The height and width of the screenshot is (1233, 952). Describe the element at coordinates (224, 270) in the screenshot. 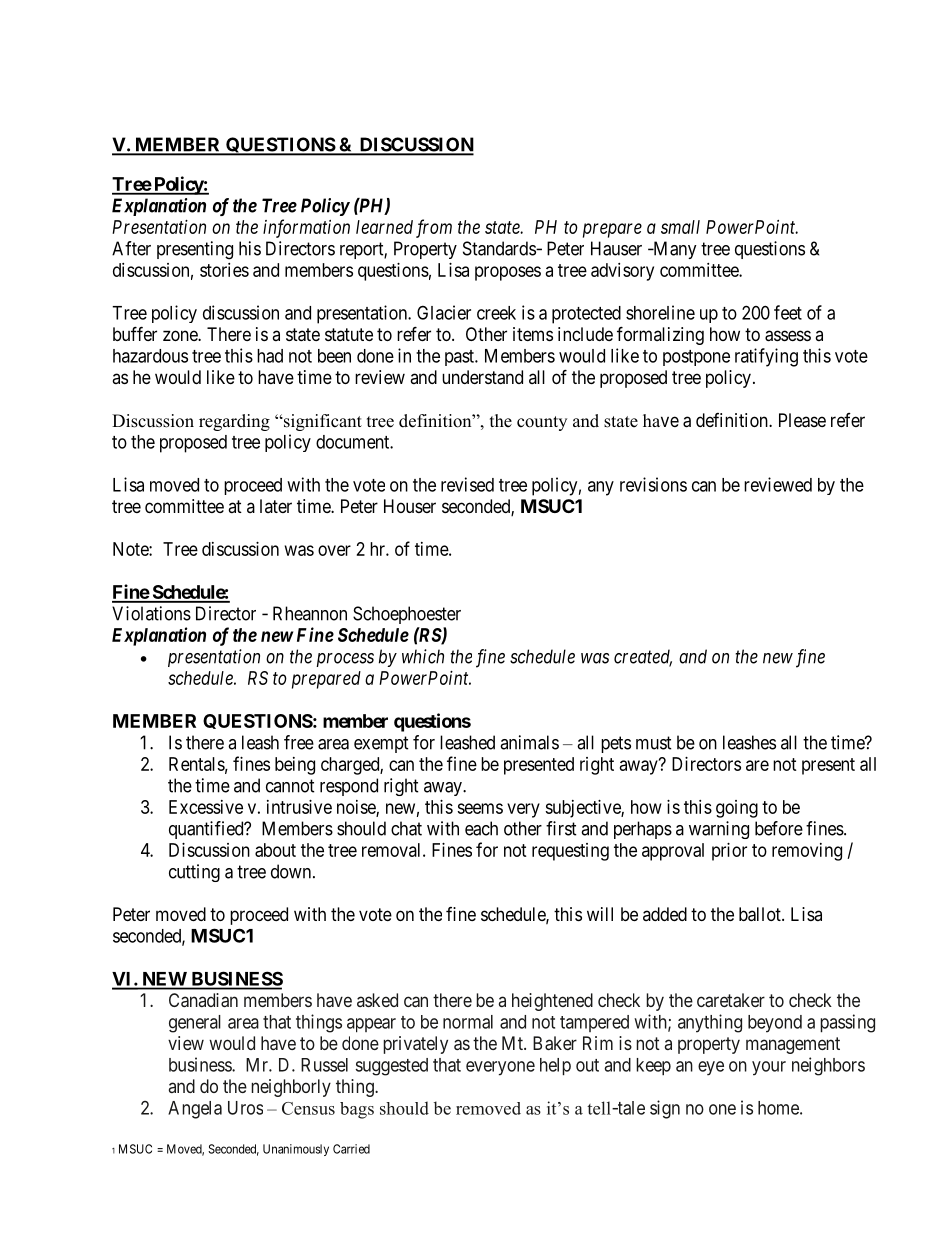

I see `stories` at that location.
